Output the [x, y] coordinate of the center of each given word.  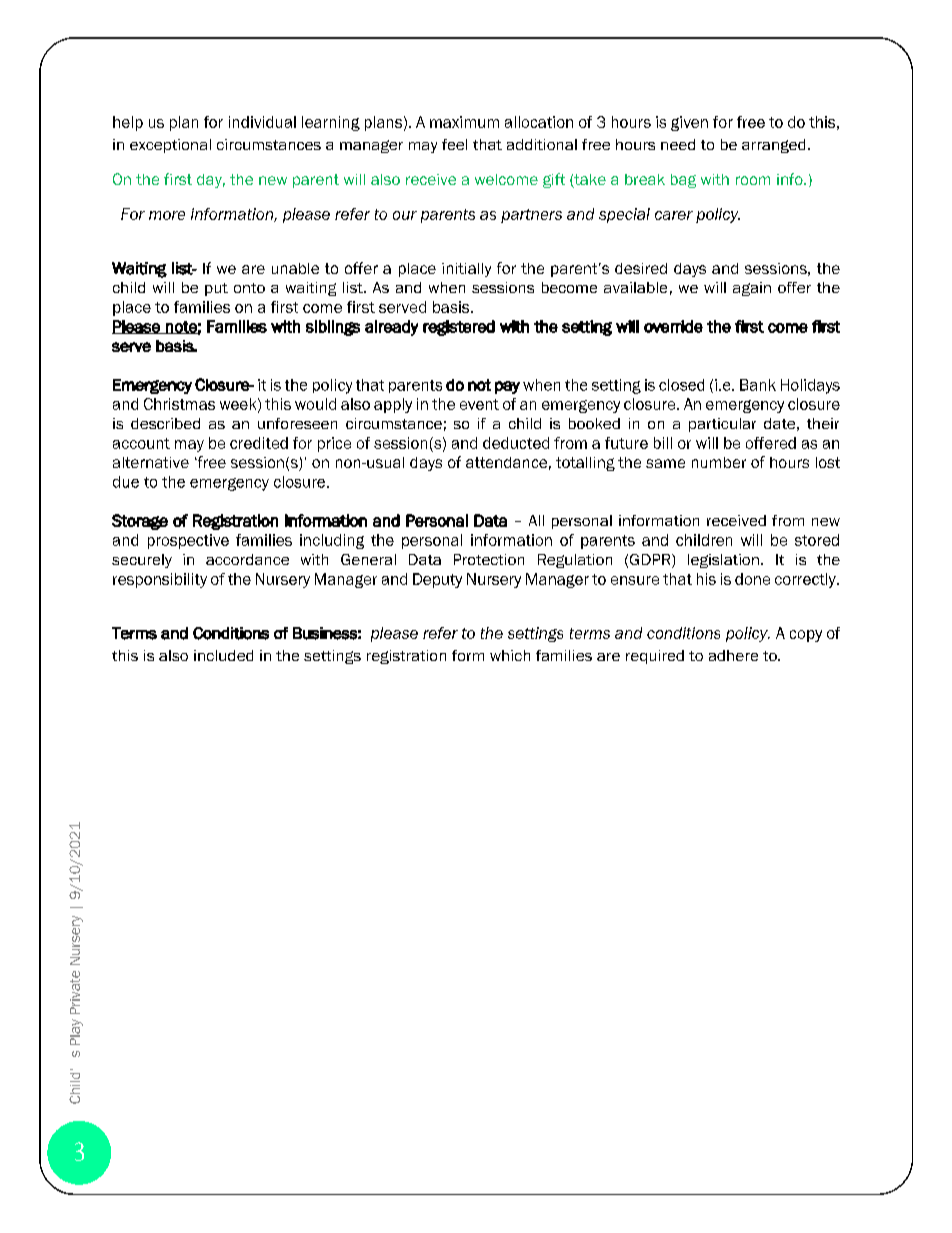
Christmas [179, 404]
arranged [773, 146]
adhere [733, 655]
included [223, 655]
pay [507, 387]
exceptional [170, 146]
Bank [758, 385]
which [510, 655]
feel [454, 144]
